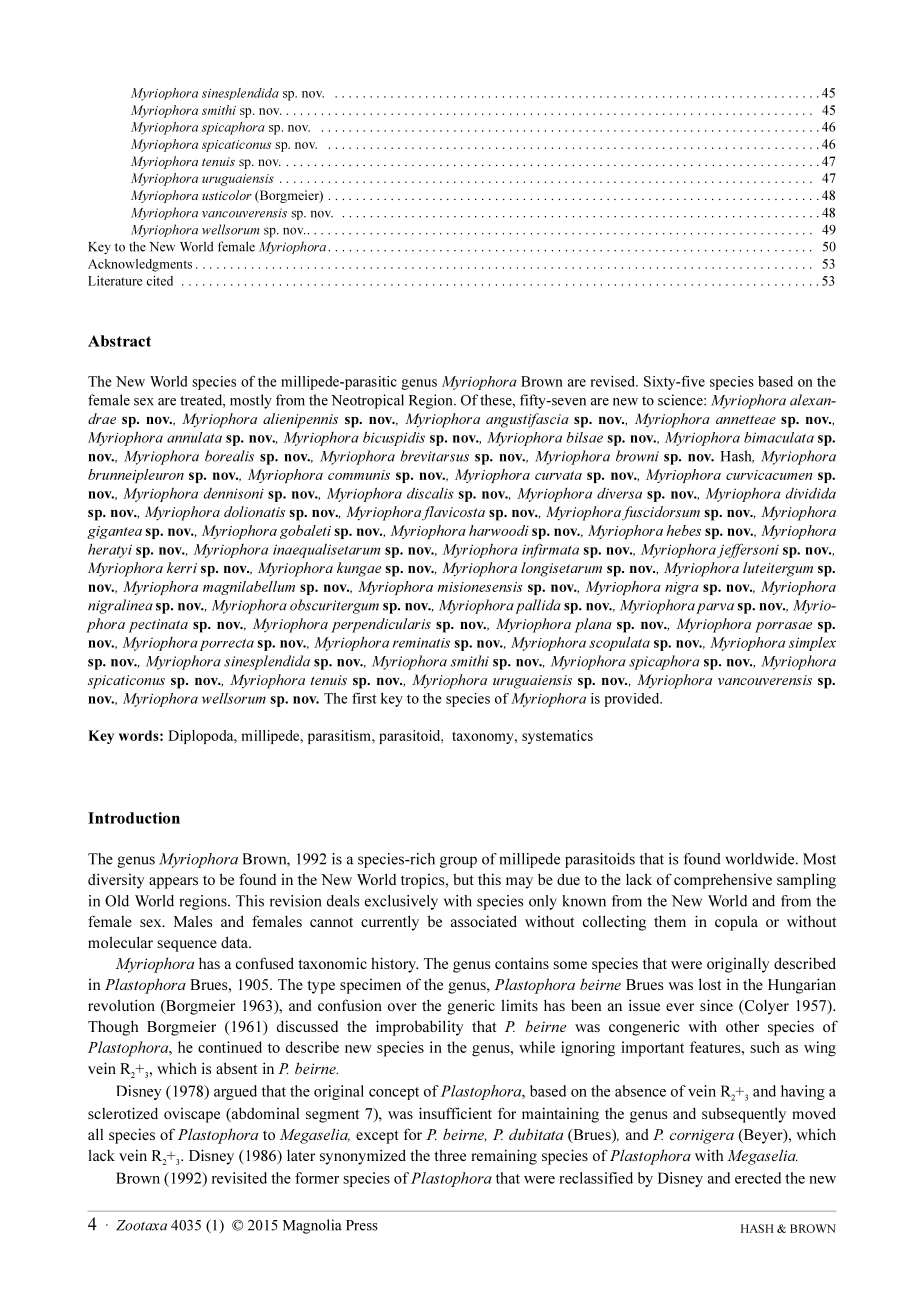 The image size is (924, 1308). What do you see at coordinates (614, 381) in the screenshot?
I see `revised` at bounding box center [614, 381].
